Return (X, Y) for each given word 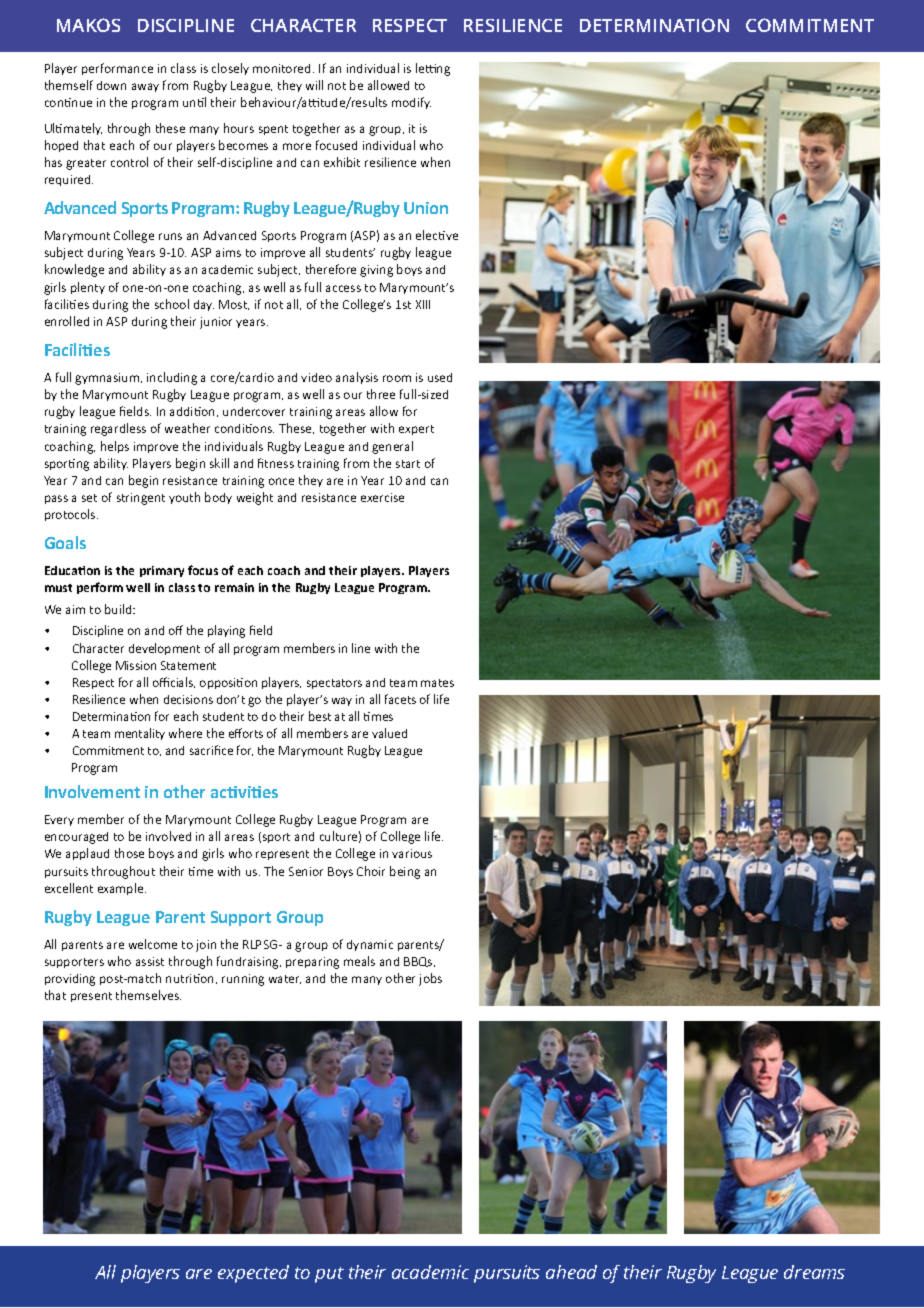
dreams (814, 1272)
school (172, 304)
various (412, 853)
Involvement (92, 791)
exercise (382, 497)
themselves (148, 995)
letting (433, 69)
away (145, 87)
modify (411, 103)
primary (162, 571)
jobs (430, 979)
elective (437, 235)
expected (253, 1274)
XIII (423, 304)
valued (389, 733)
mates (437, 683)
